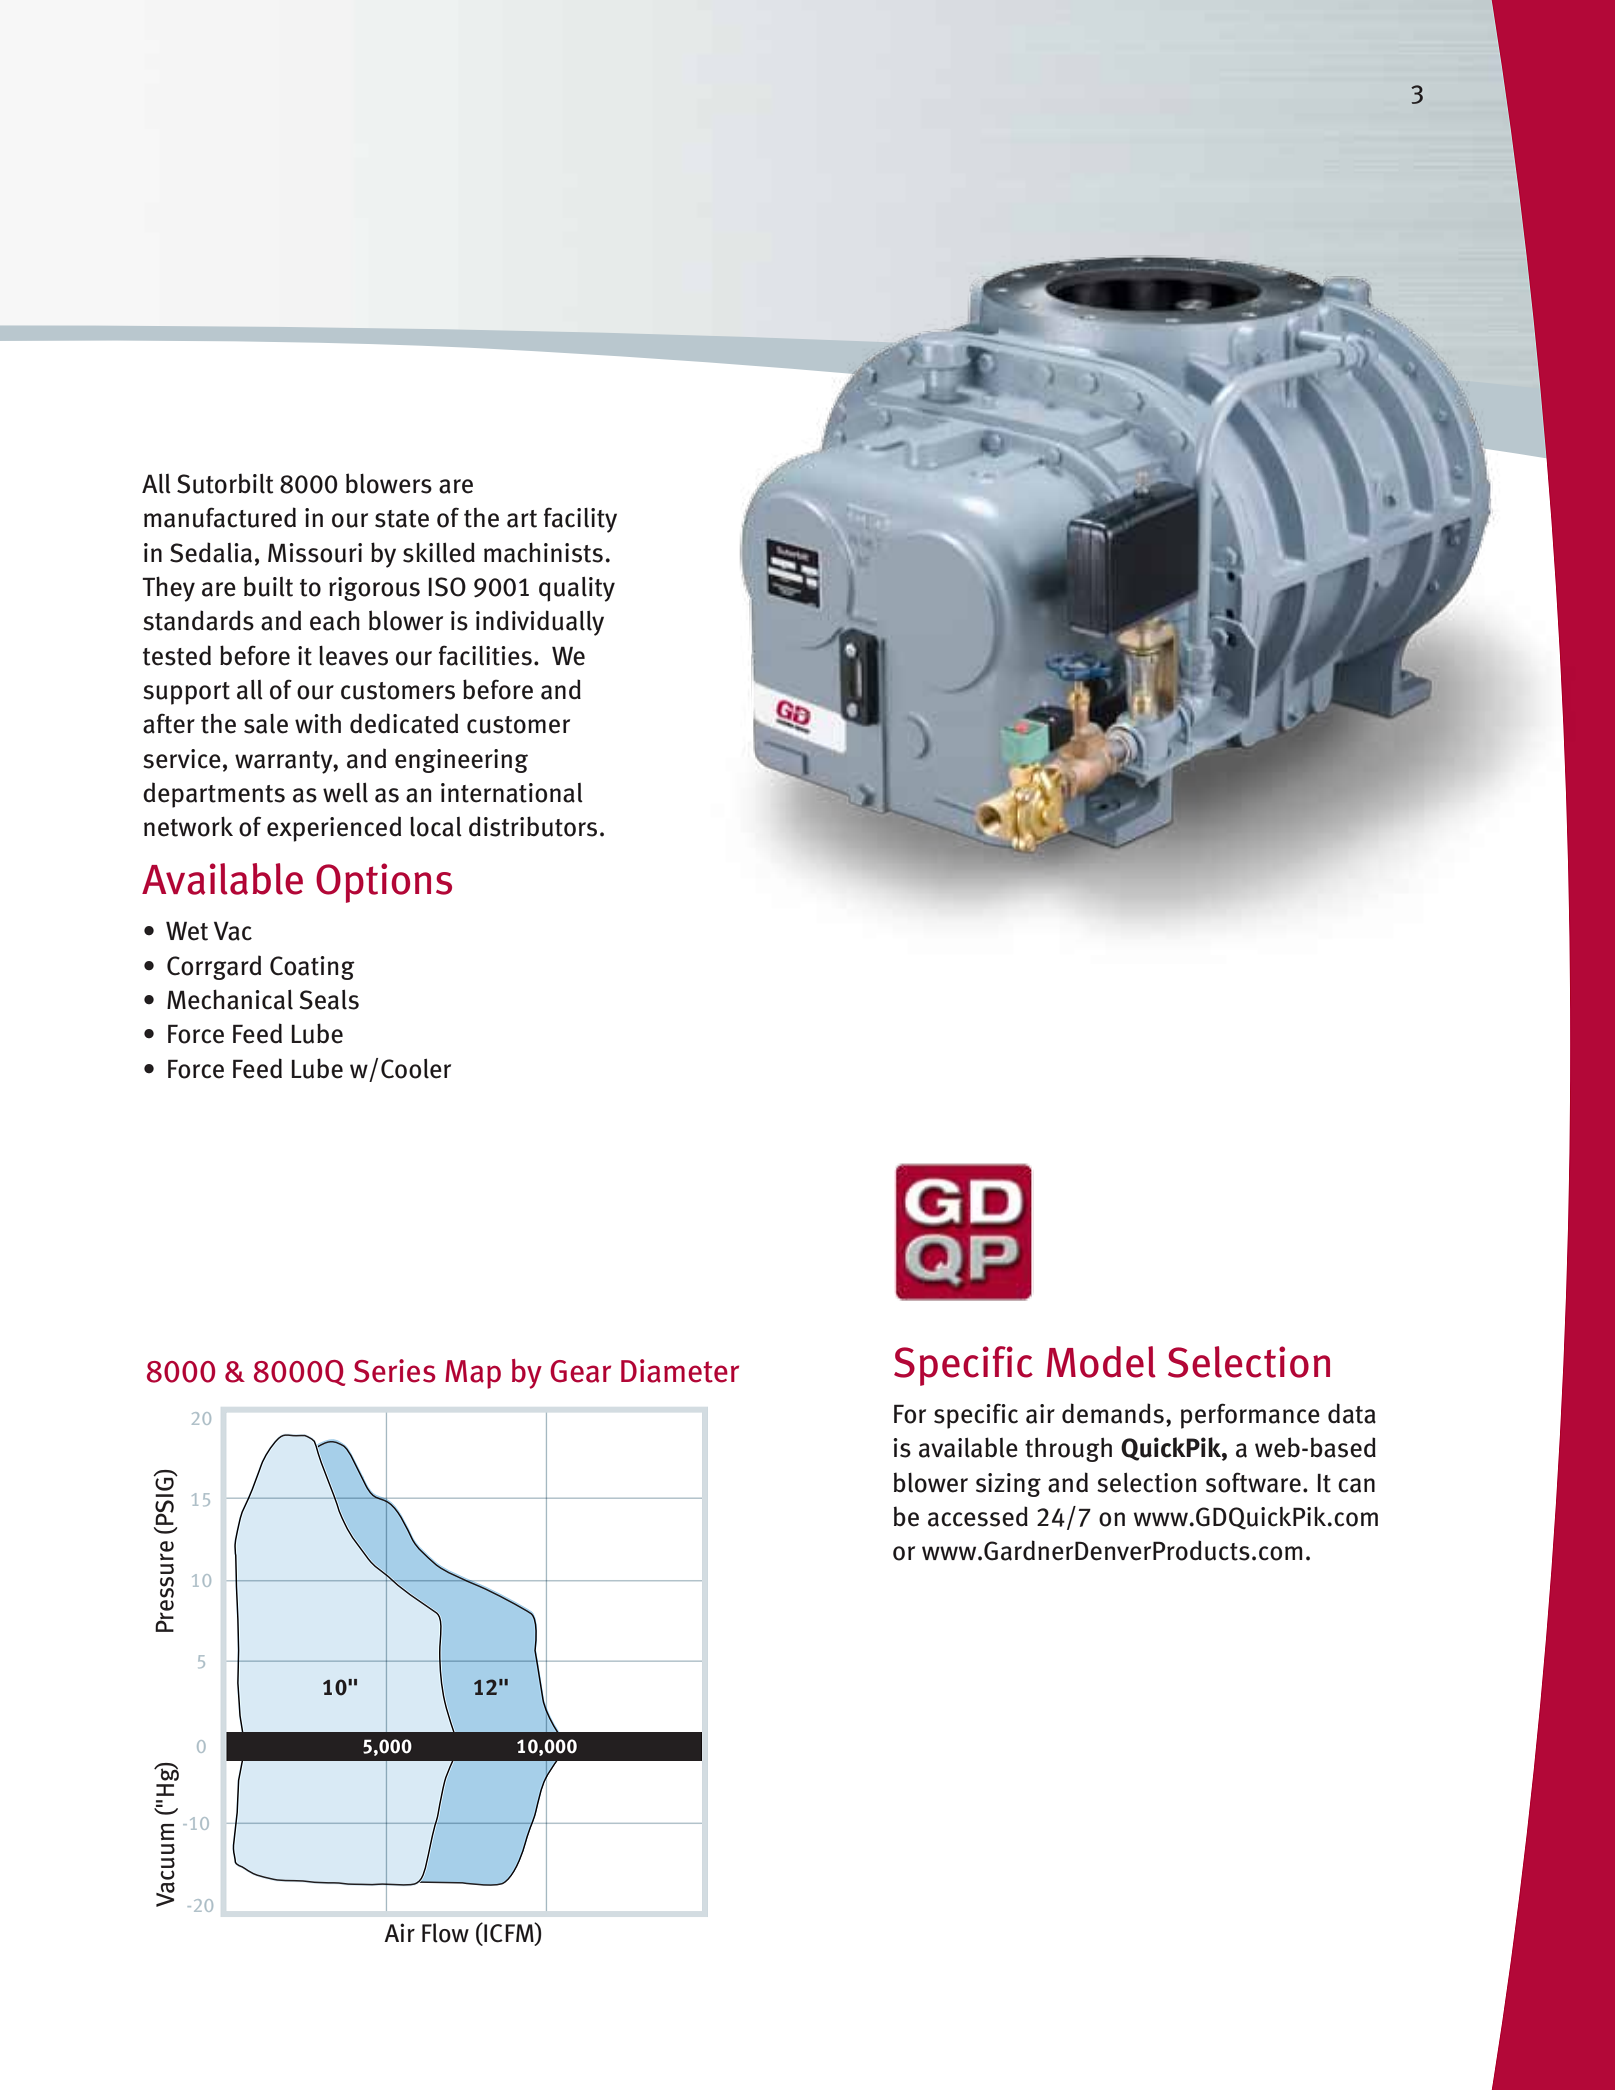 This screenshot has height=2090, width=1615. What do you see at coordinates (533, 826) in the screenshot?
I see `distributors` at bounding box center [533, 826].
